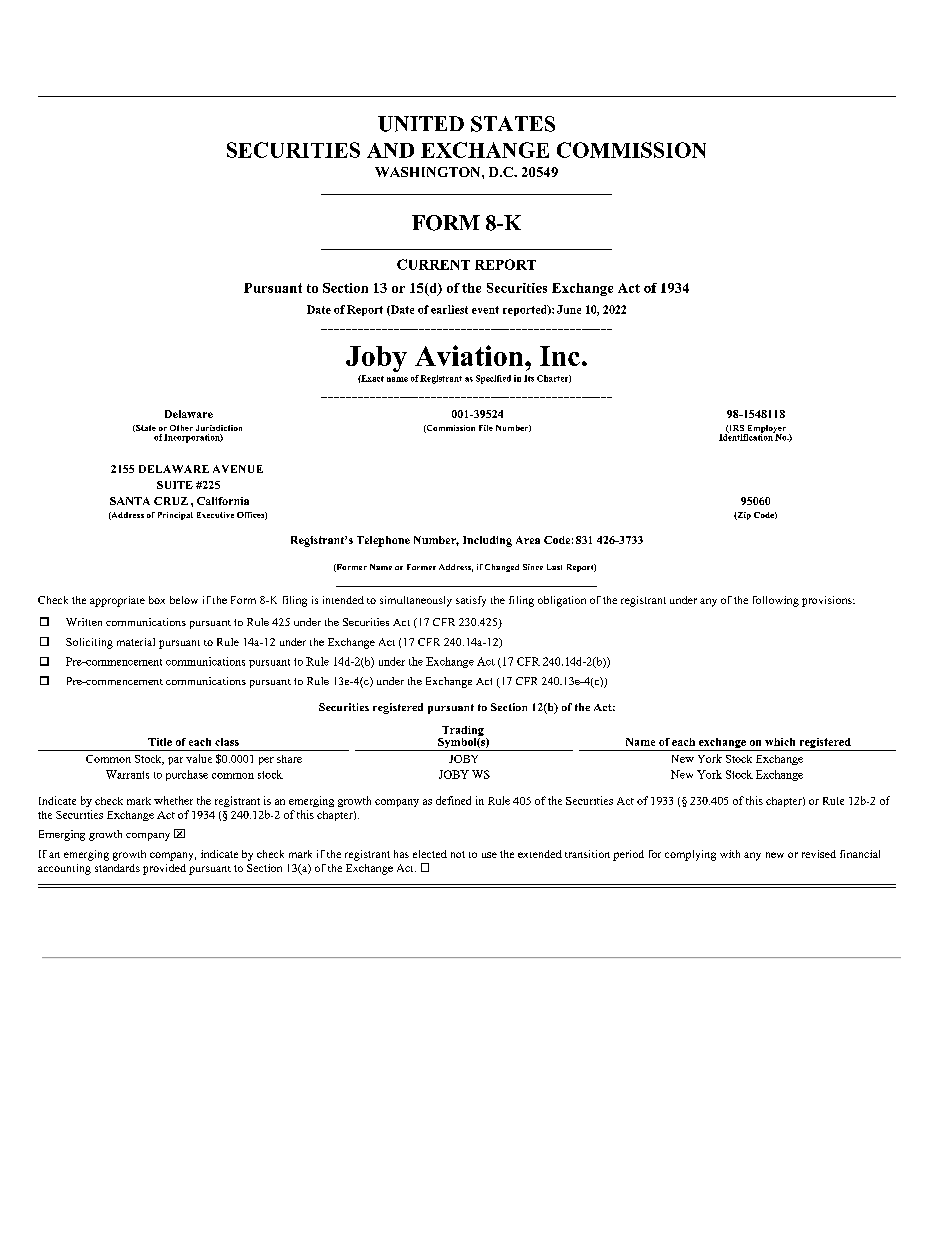  Describe the element at coordinates (433, 264) in the document. I see `CURRENT` at that location.
